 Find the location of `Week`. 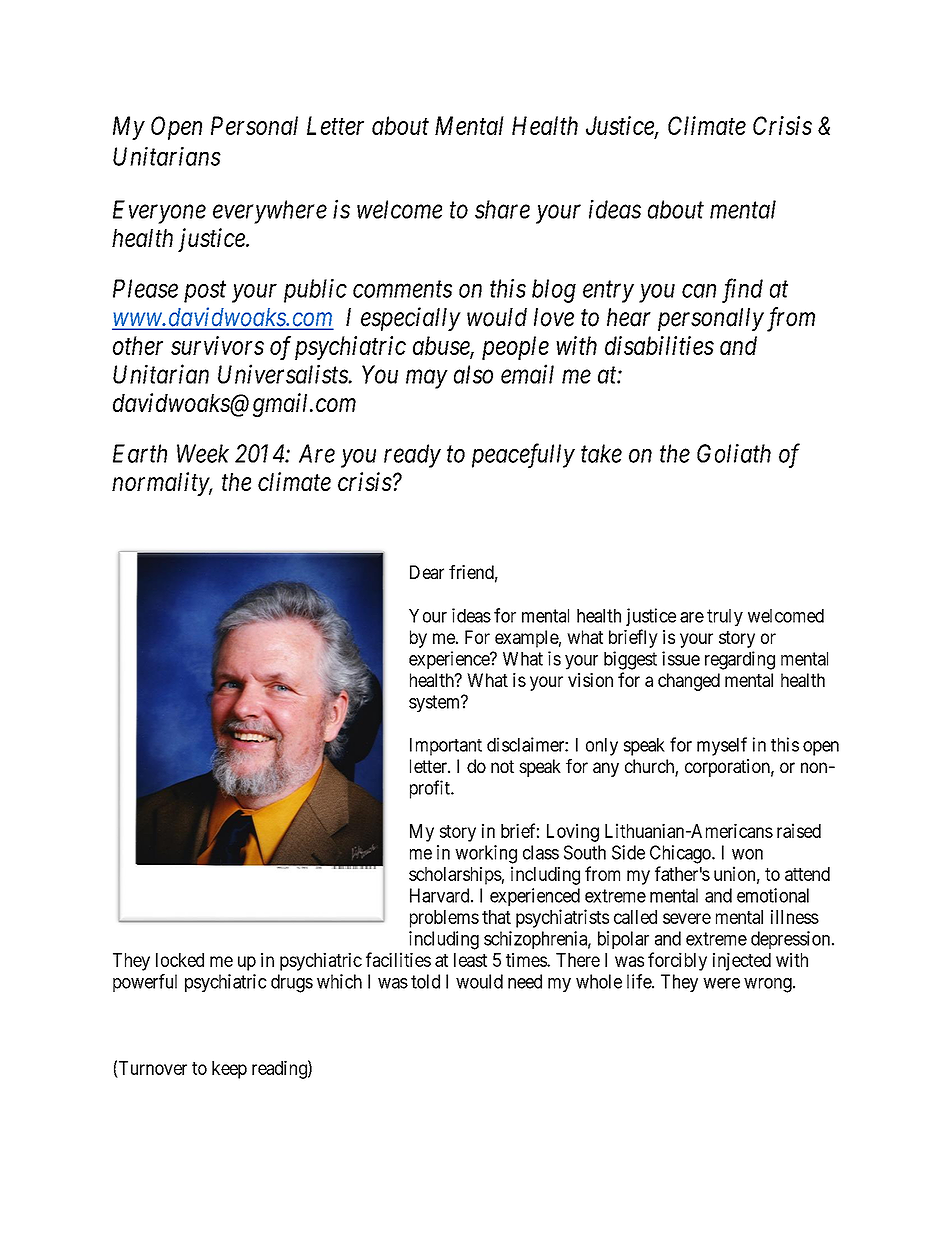

Week is located at coordinates (203, 453).
